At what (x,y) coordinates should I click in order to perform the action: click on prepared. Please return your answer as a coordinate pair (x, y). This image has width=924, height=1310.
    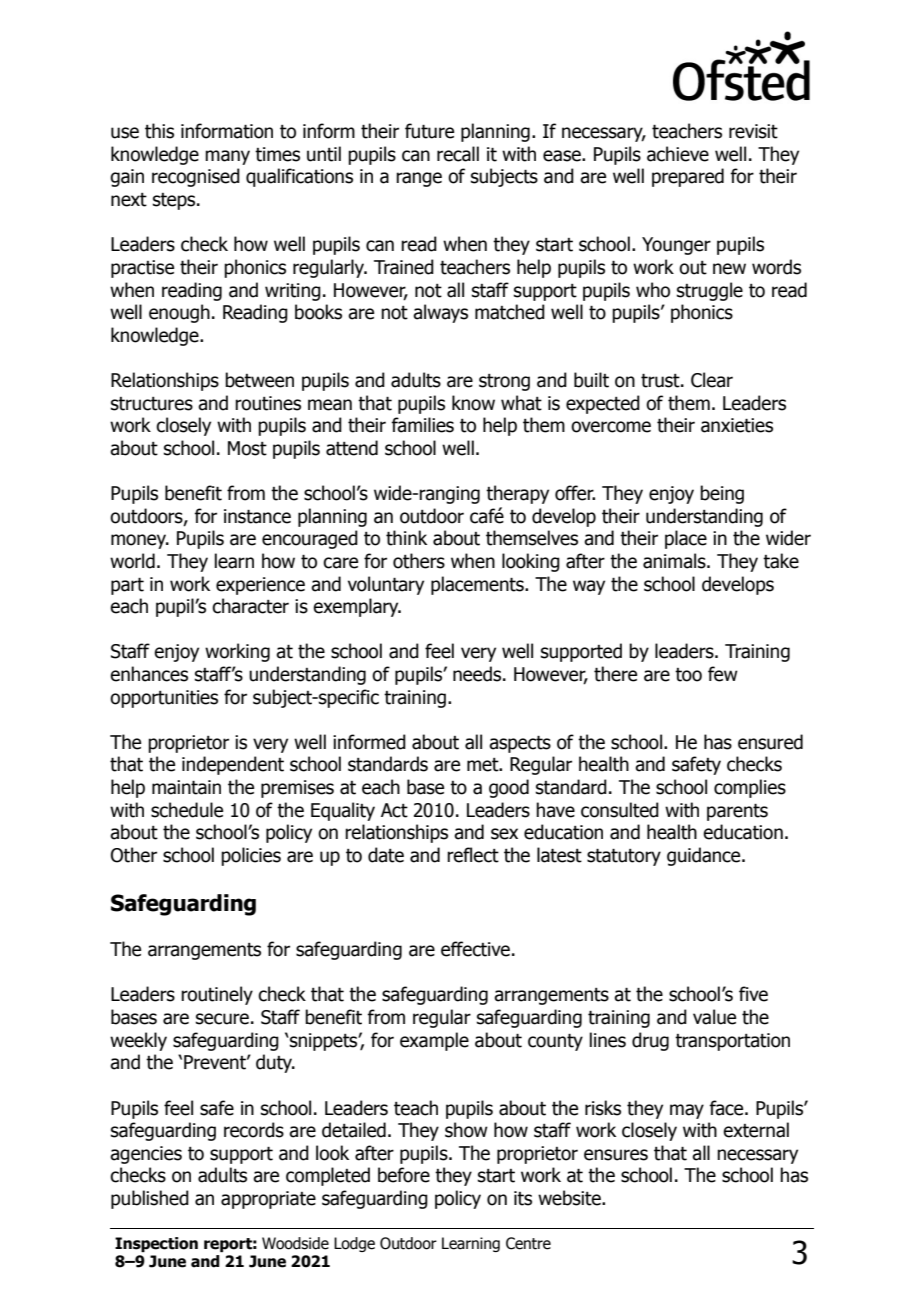
    Looking at the image, I should click on (688, 177).
